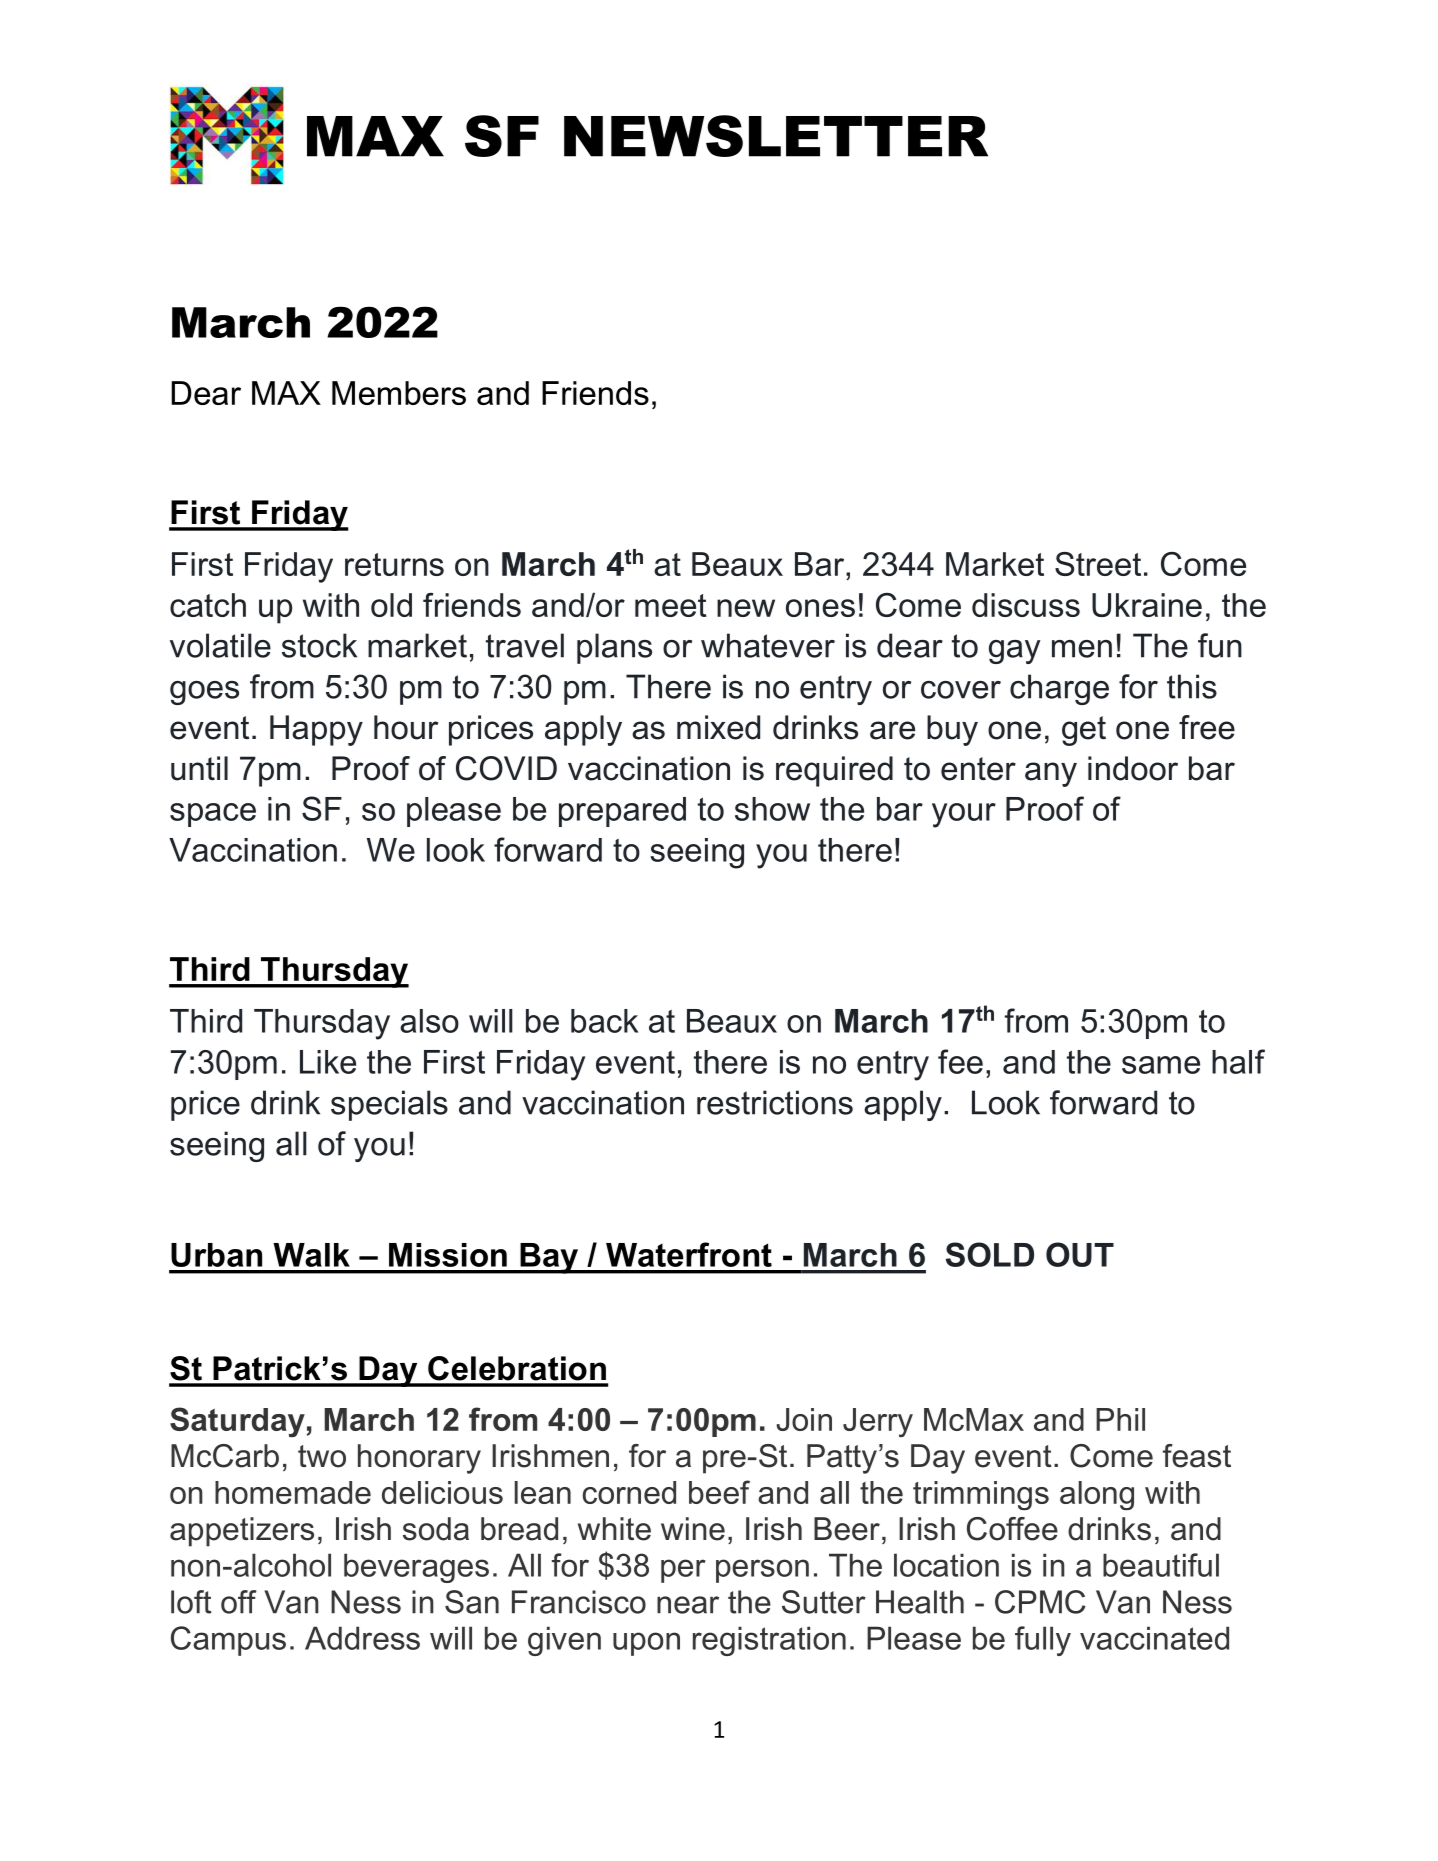 Image resolution: width=1438 pixels, height=1861 pixels. What do you see at coordinates (776, 136) in the screenshot?
I see `NEWSLETTER` at bounding box center [776, 136].
